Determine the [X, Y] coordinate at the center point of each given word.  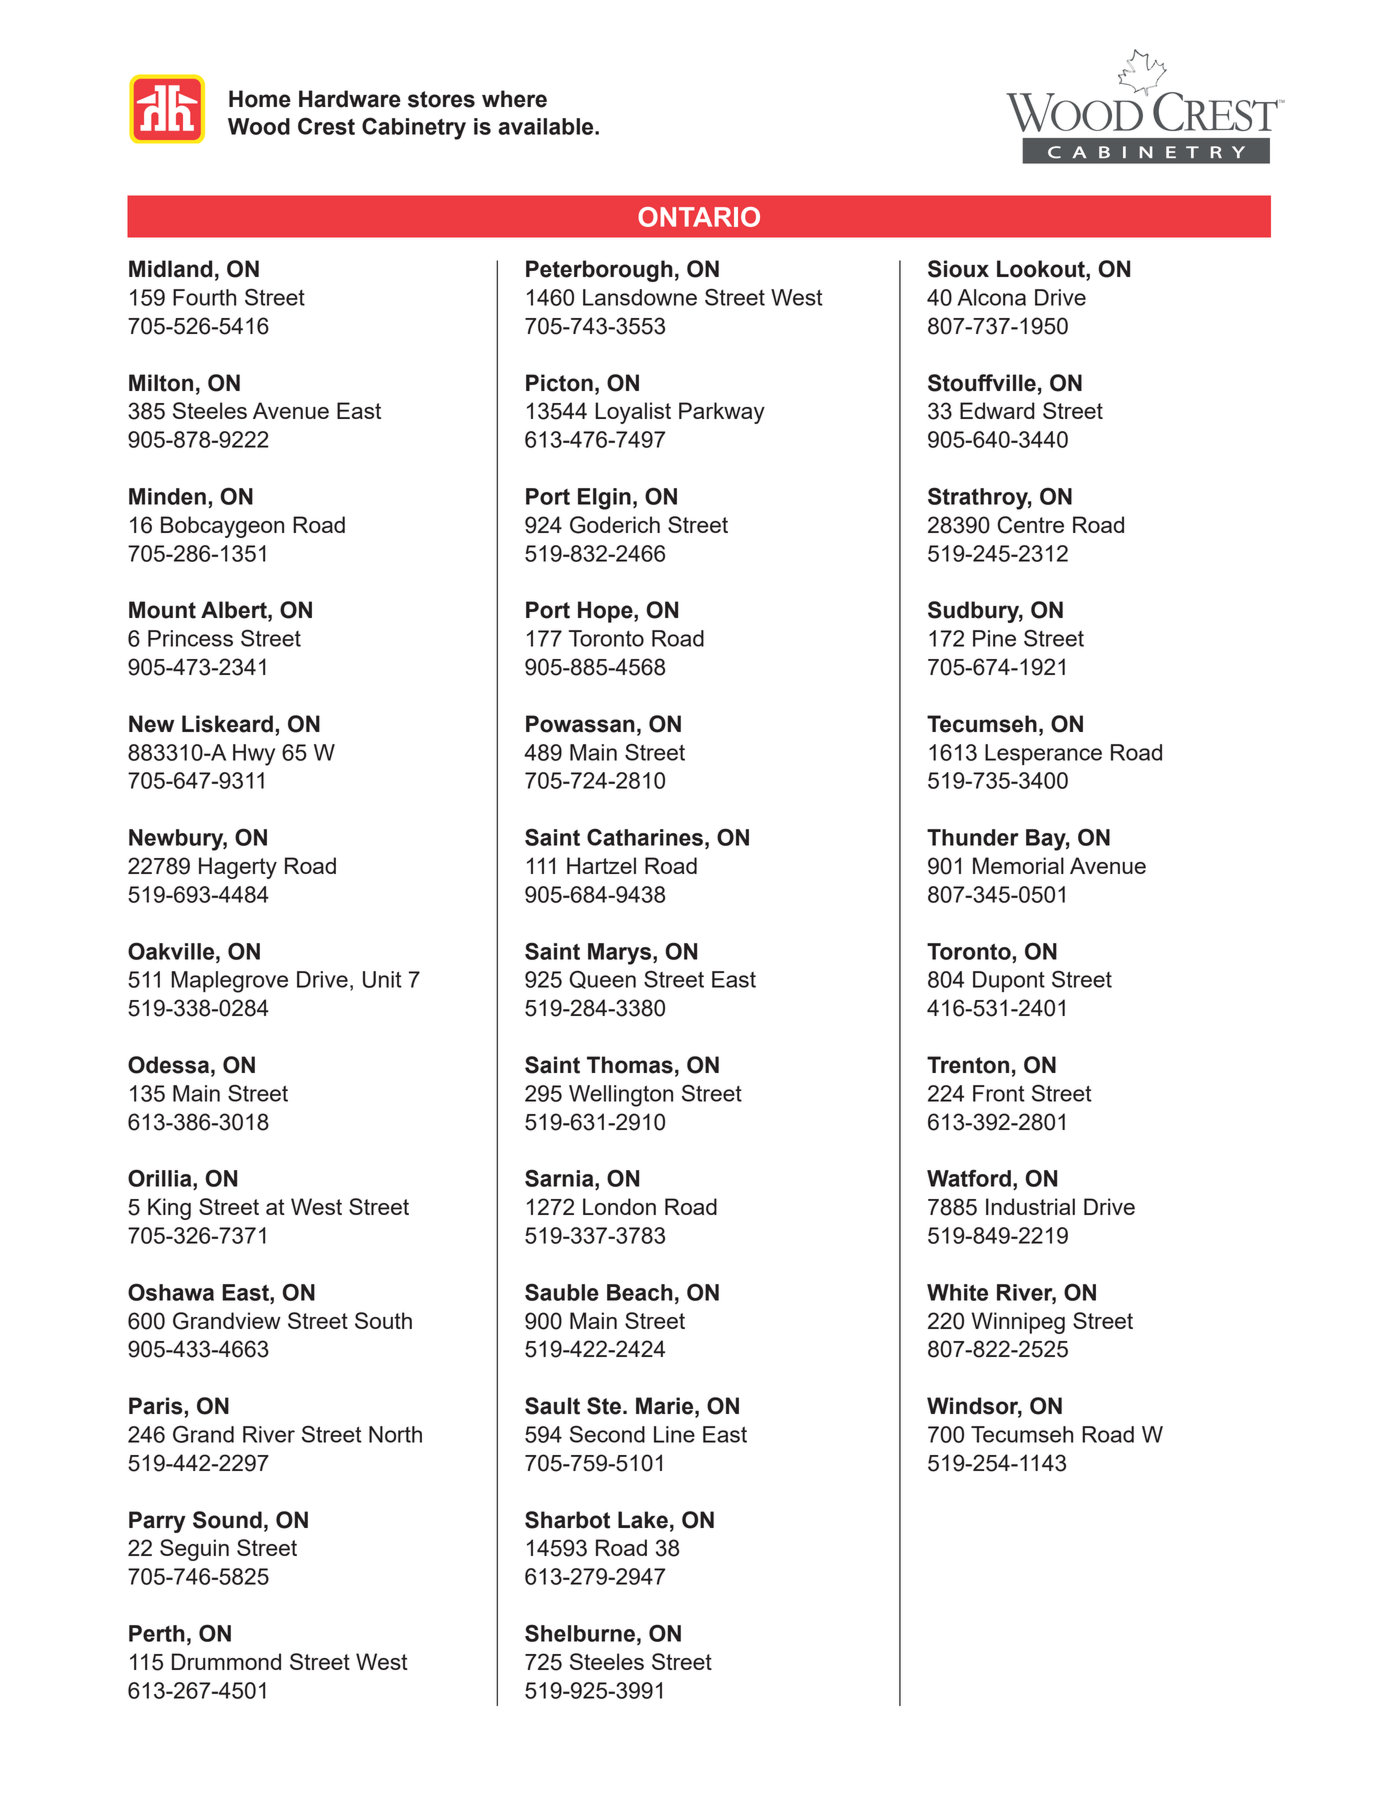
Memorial [1018, 865]
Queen [602, 979]
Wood [259, 126]
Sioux [958, 269]
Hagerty [238, 868]
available [547, 126]
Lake [643, 1520]
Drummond [226, 1661]
